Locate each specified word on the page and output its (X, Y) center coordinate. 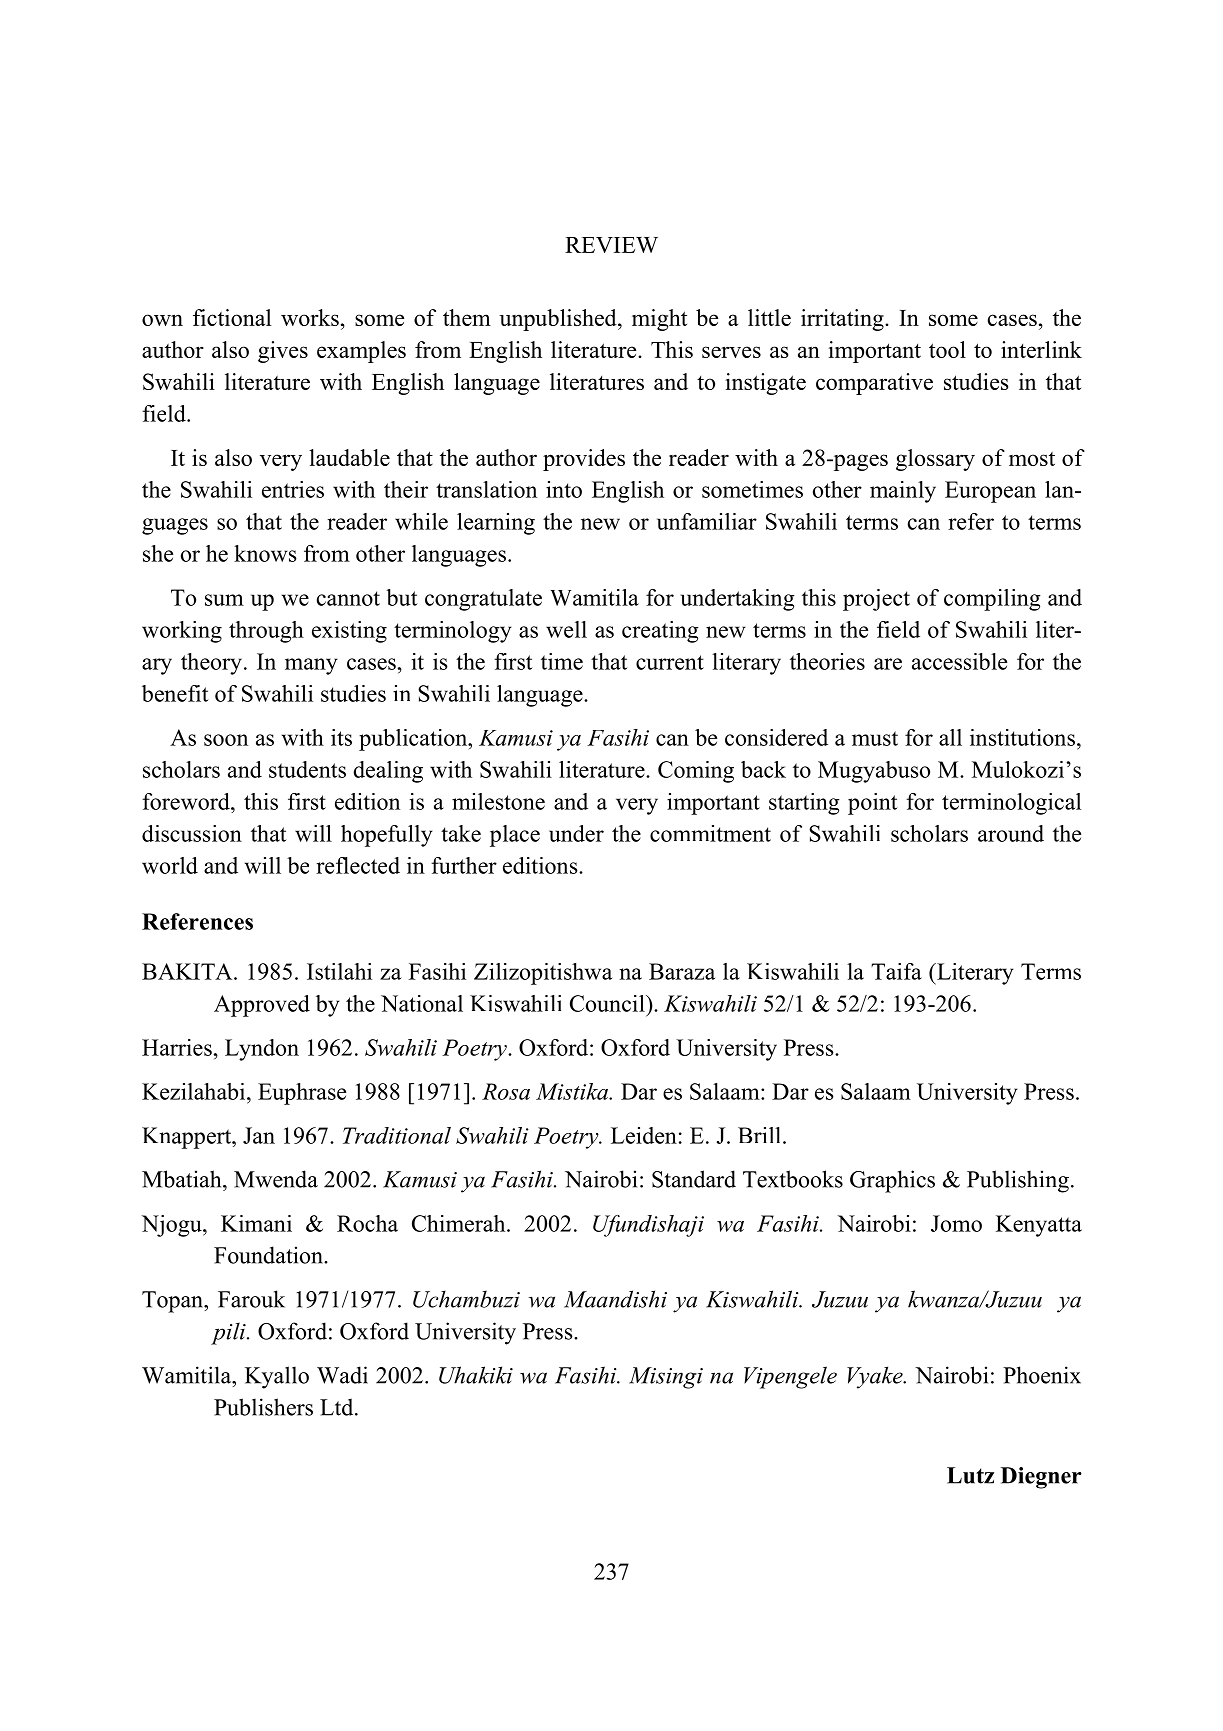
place (515, 836)
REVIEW (611, 245)
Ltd (338, 1407)
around (1011, 833)
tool (947, 349)
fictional (232, 317)
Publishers (263, 1407)
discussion (192, 833)
